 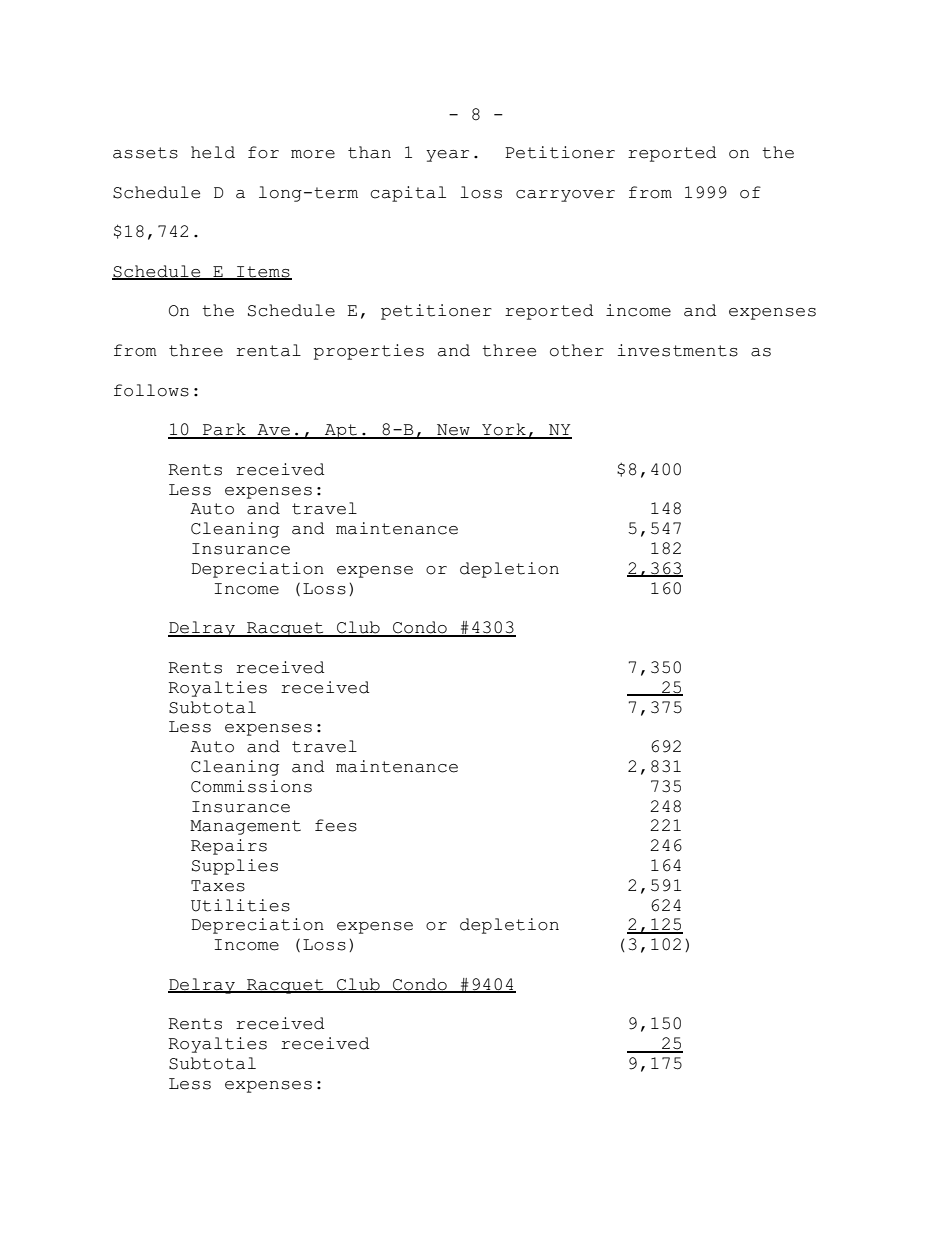 I want to click on Taxes, so click(x=218, y=886).
